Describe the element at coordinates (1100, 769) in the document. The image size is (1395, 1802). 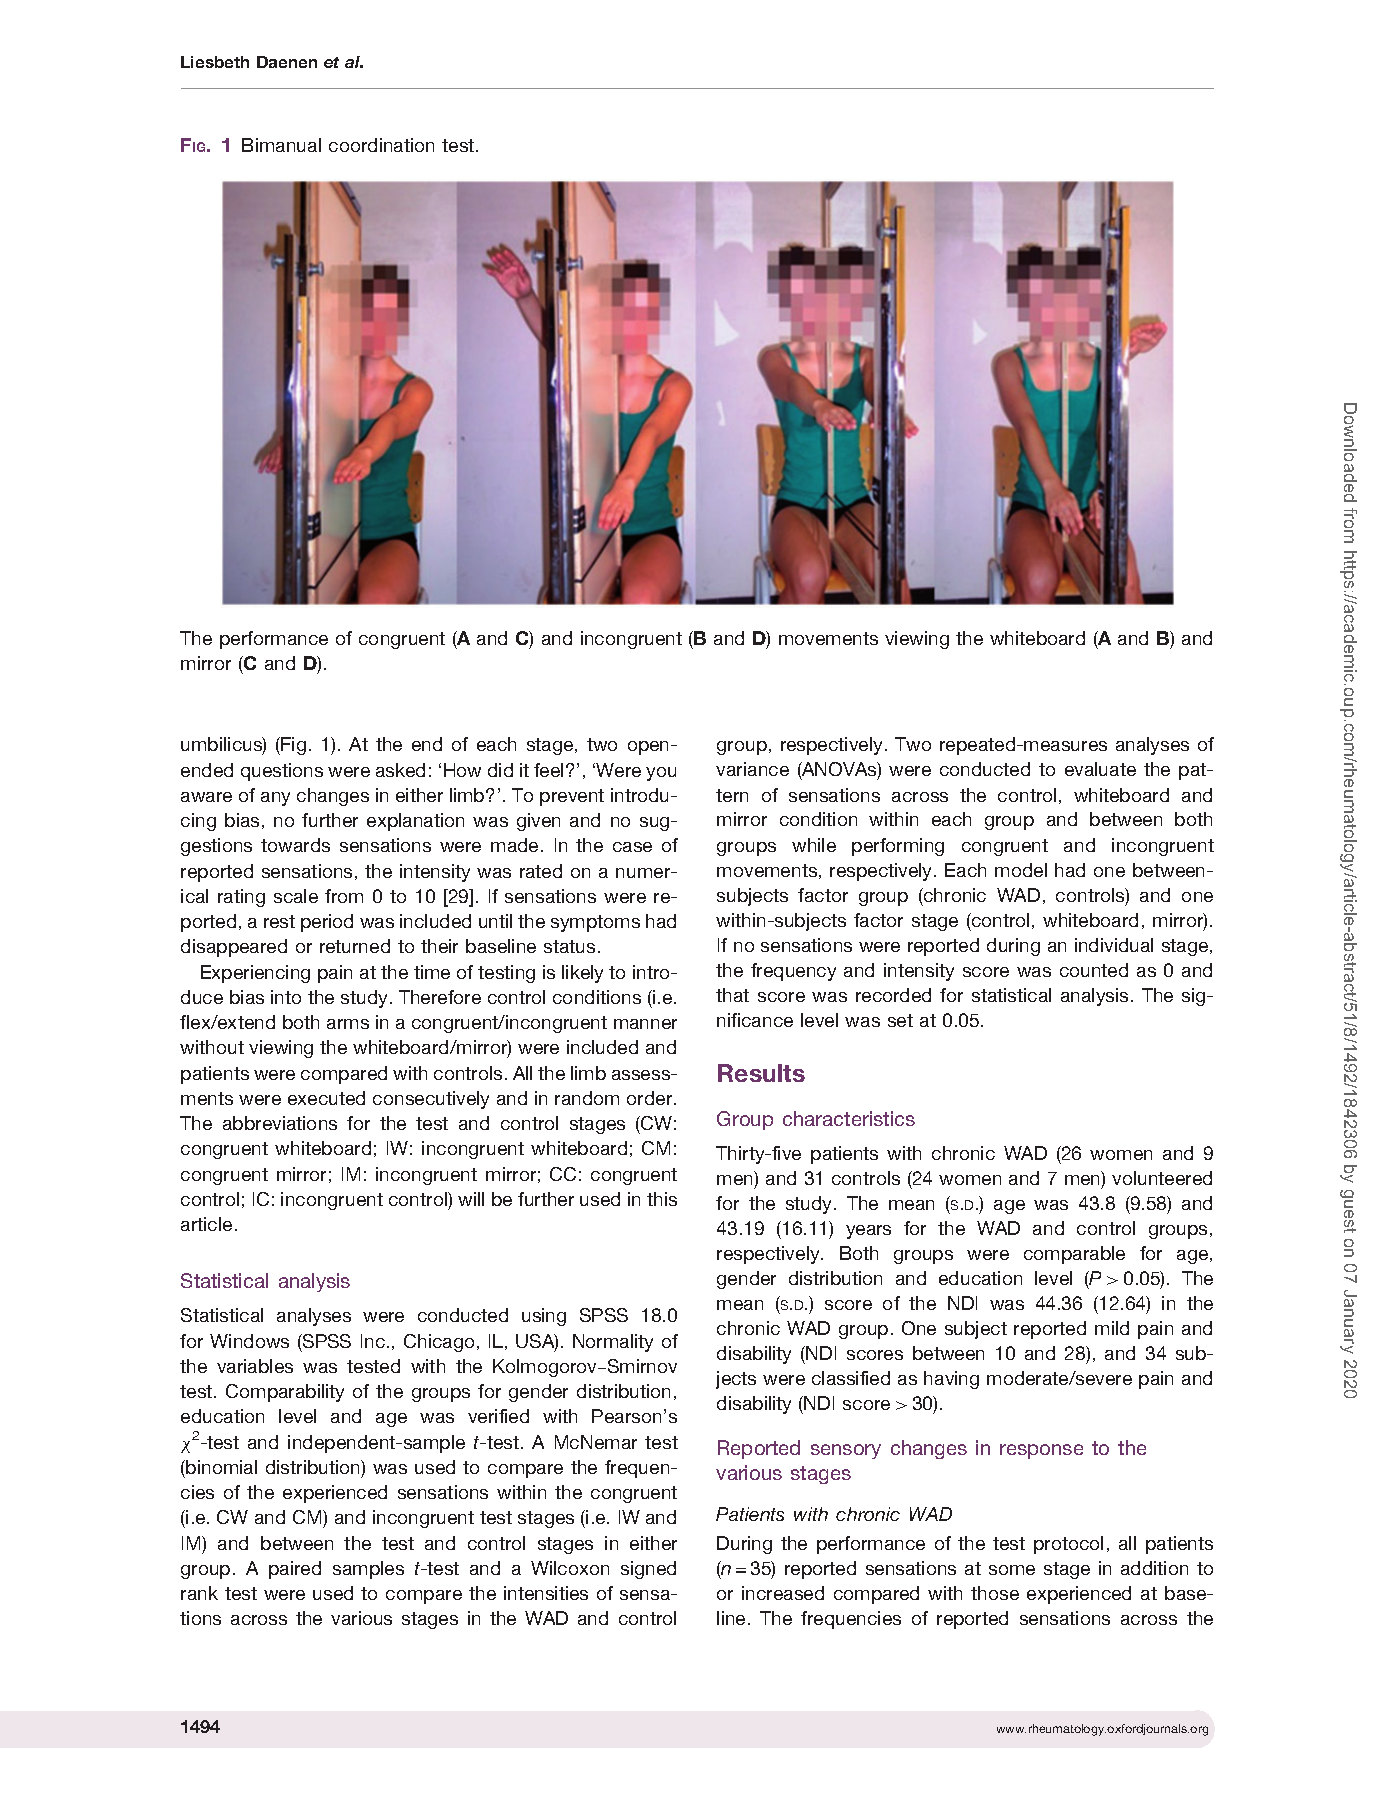
I see `evaluate` at that location.
